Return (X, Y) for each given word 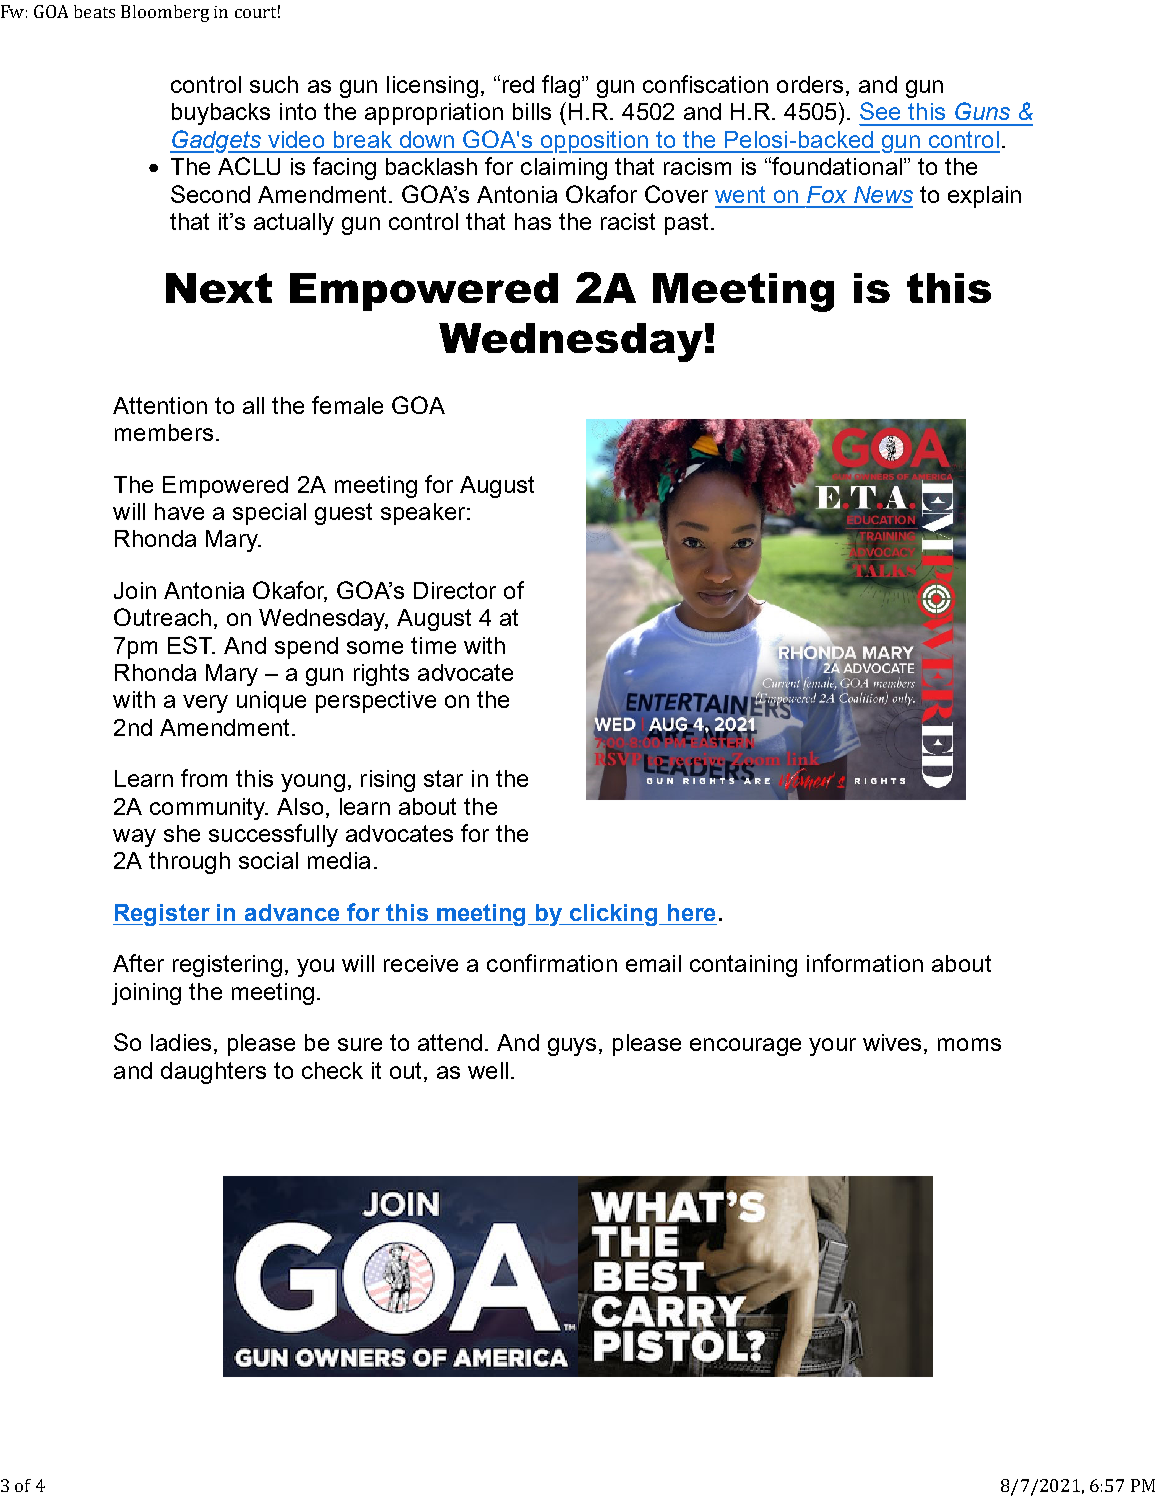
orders (810, 84)
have (179, 511)
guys (572, 1047)
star (443, 778)
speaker (424, 514)
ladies (181, 1042)
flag (561, 86)
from (204, 778)
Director (455, 590)
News (883, 194)
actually (294, 224)
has (533, 221)
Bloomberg (165, 13)
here (691, 912)
